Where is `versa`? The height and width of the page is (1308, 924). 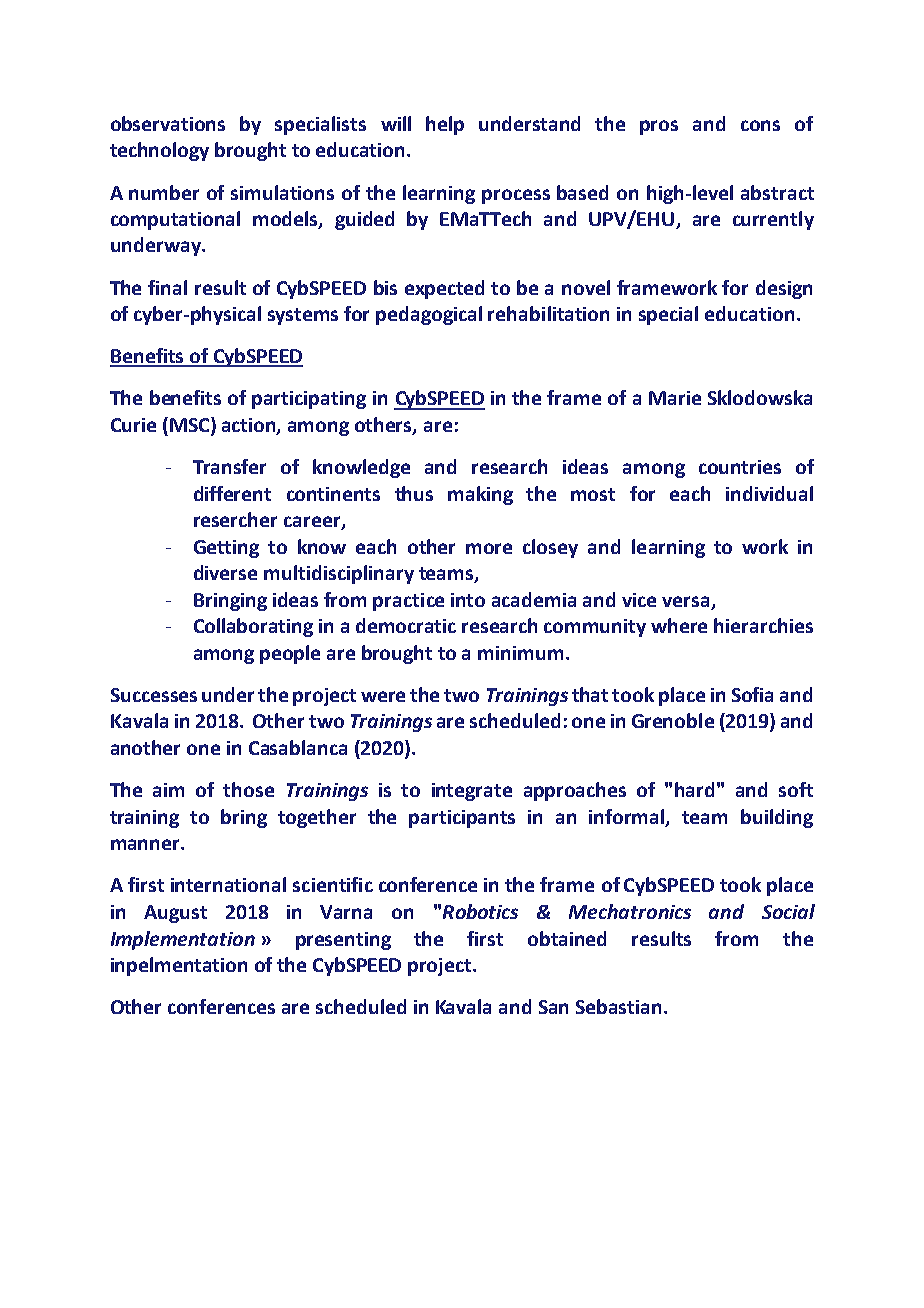 versa is located at coordinates (685, 601).
